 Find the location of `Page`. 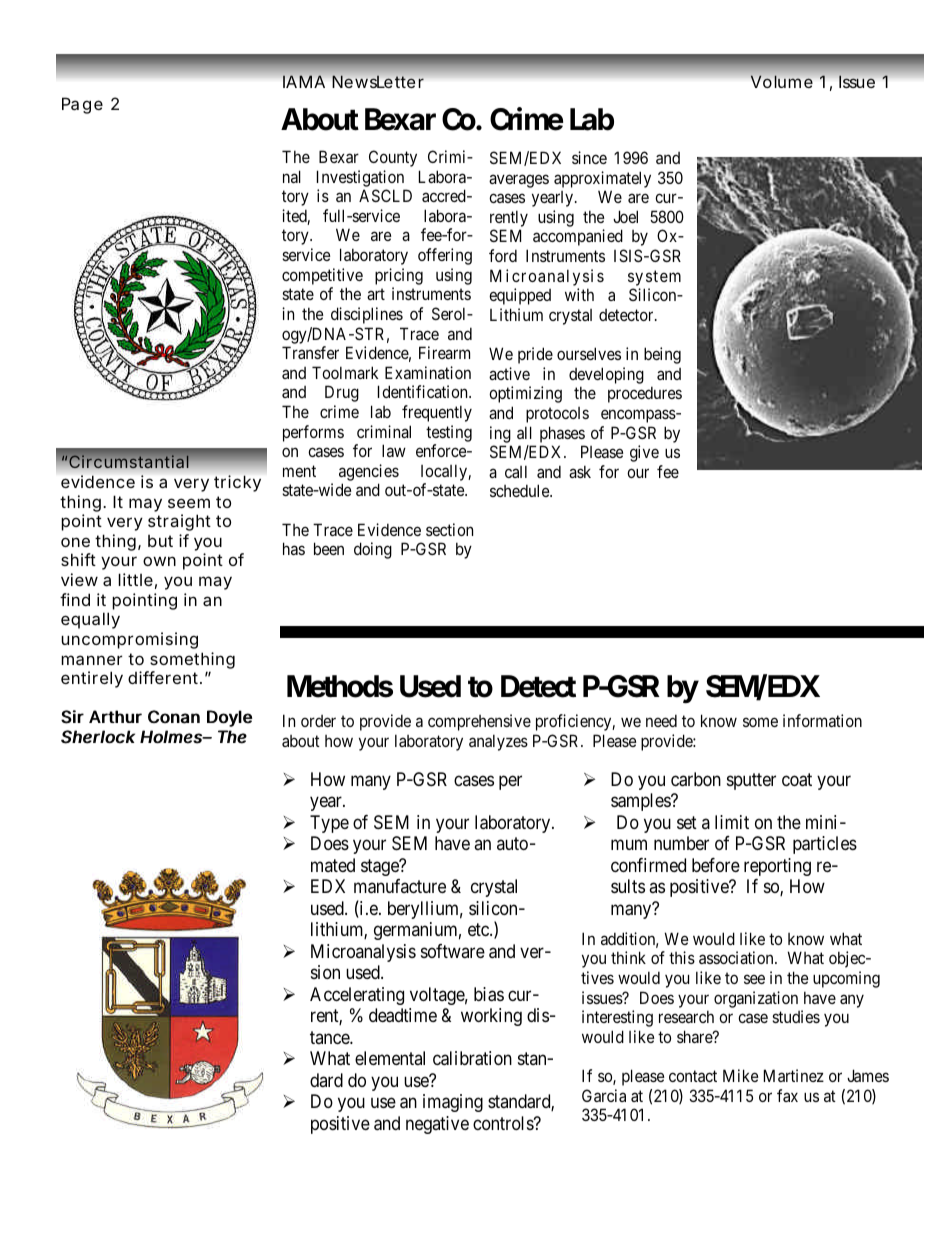

Page is located at coordinates (82, 105).
